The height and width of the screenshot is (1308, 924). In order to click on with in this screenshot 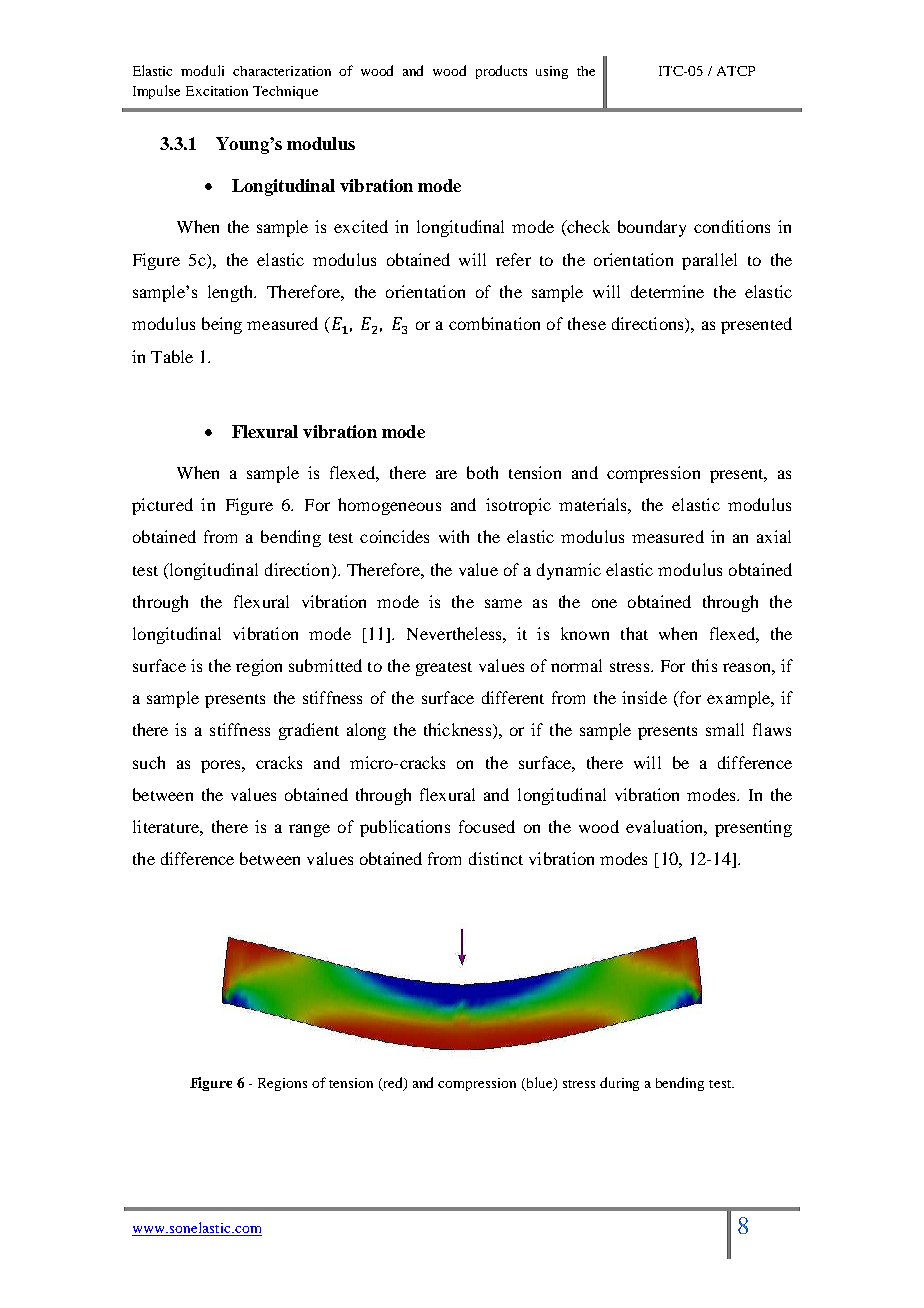, I will do `click(454, 536)`.
